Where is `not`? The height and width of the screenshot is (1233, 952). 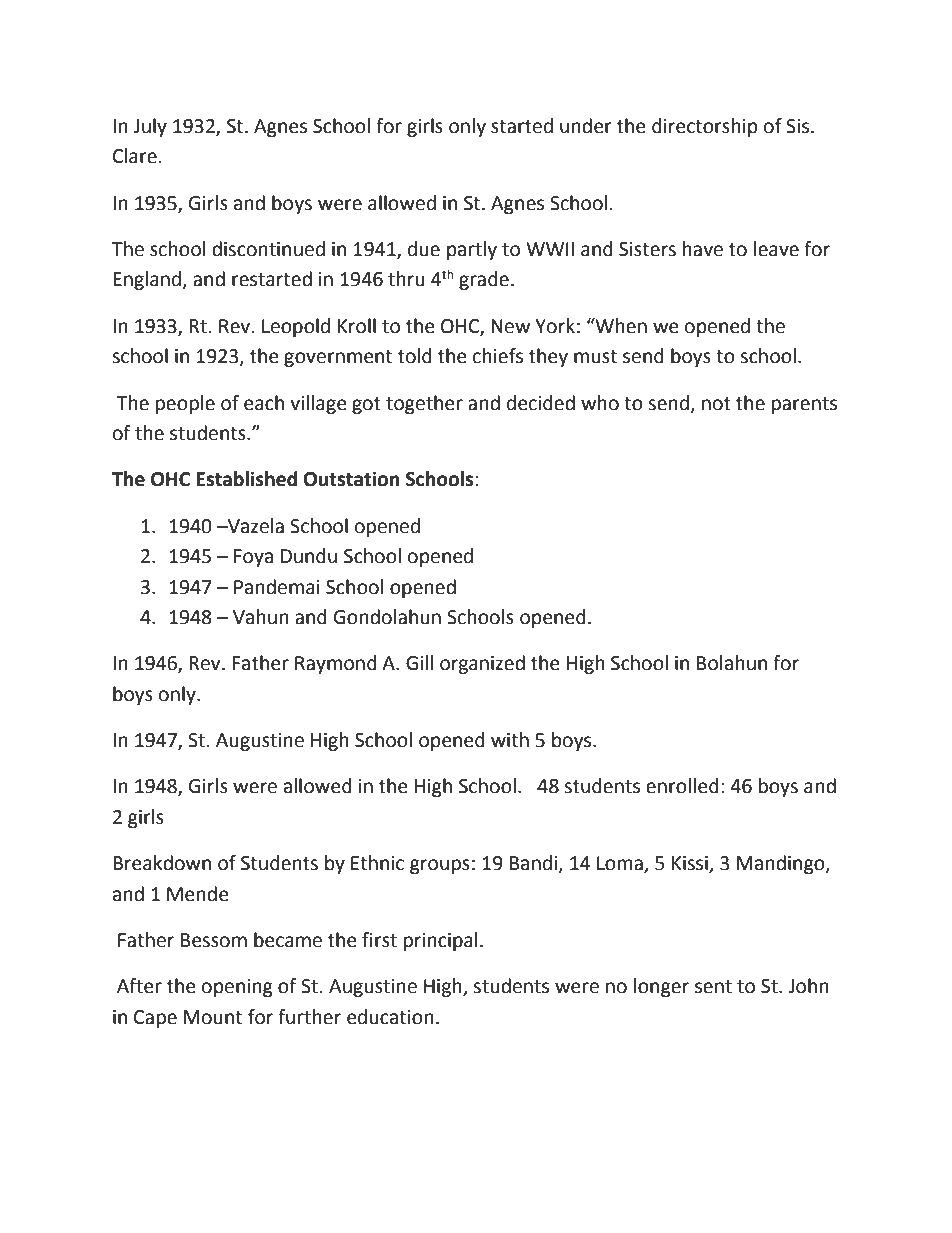
not is located at coordinates (716, 404).
